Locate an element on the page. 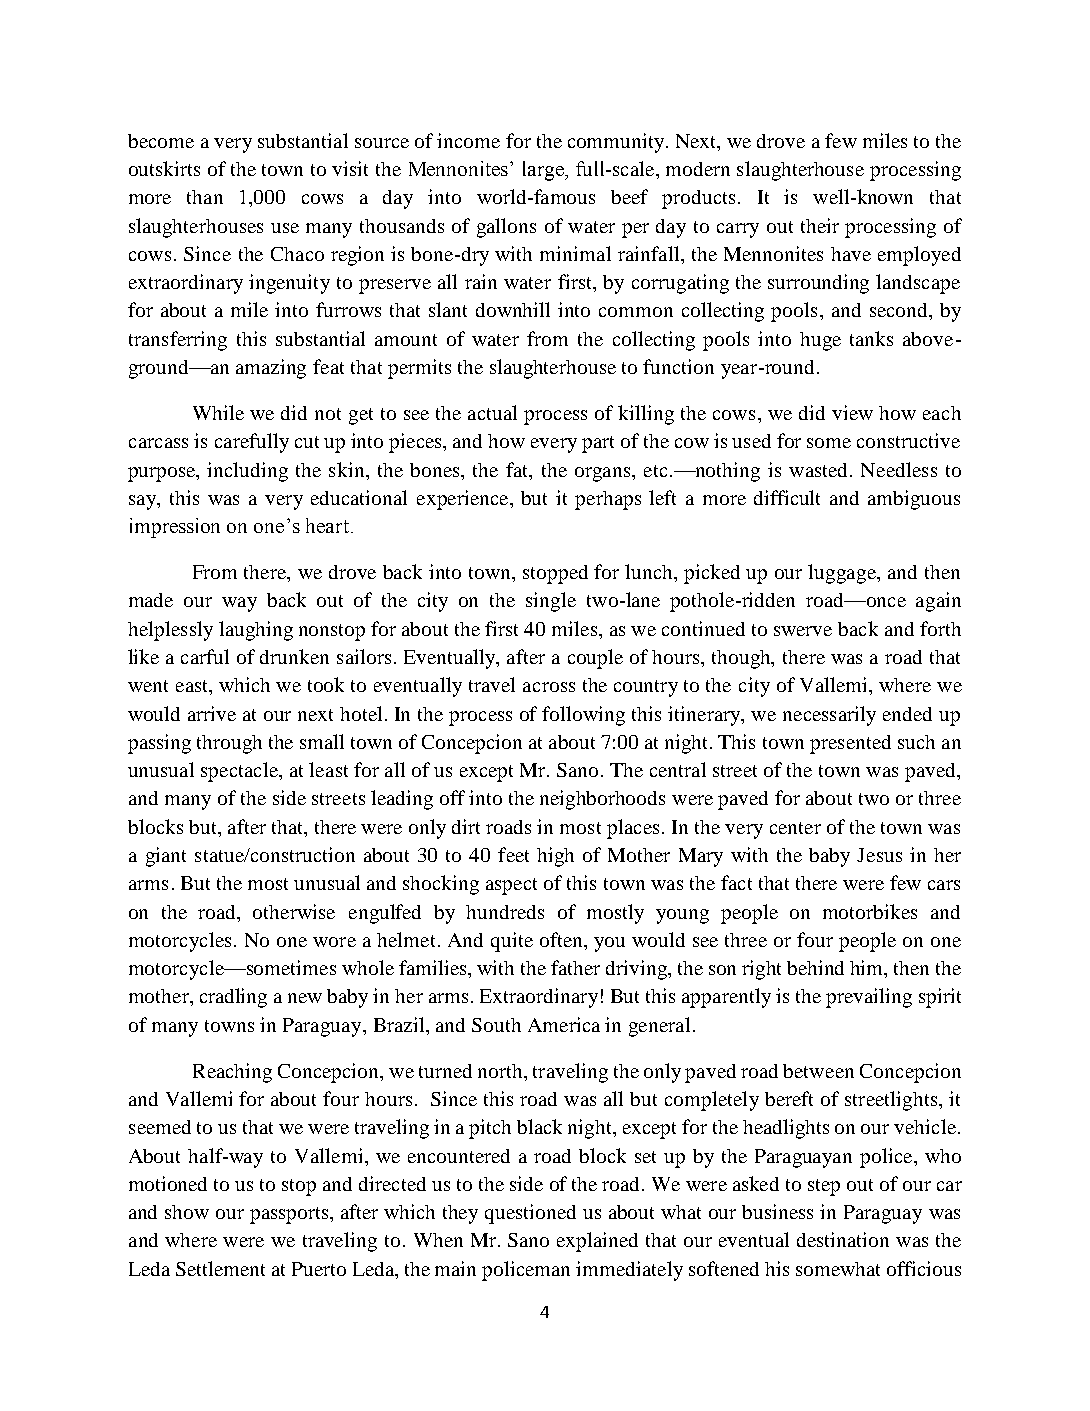 The width and height of the page is (1090, 1411). Settlement is located at coordinates (220, 1268).
